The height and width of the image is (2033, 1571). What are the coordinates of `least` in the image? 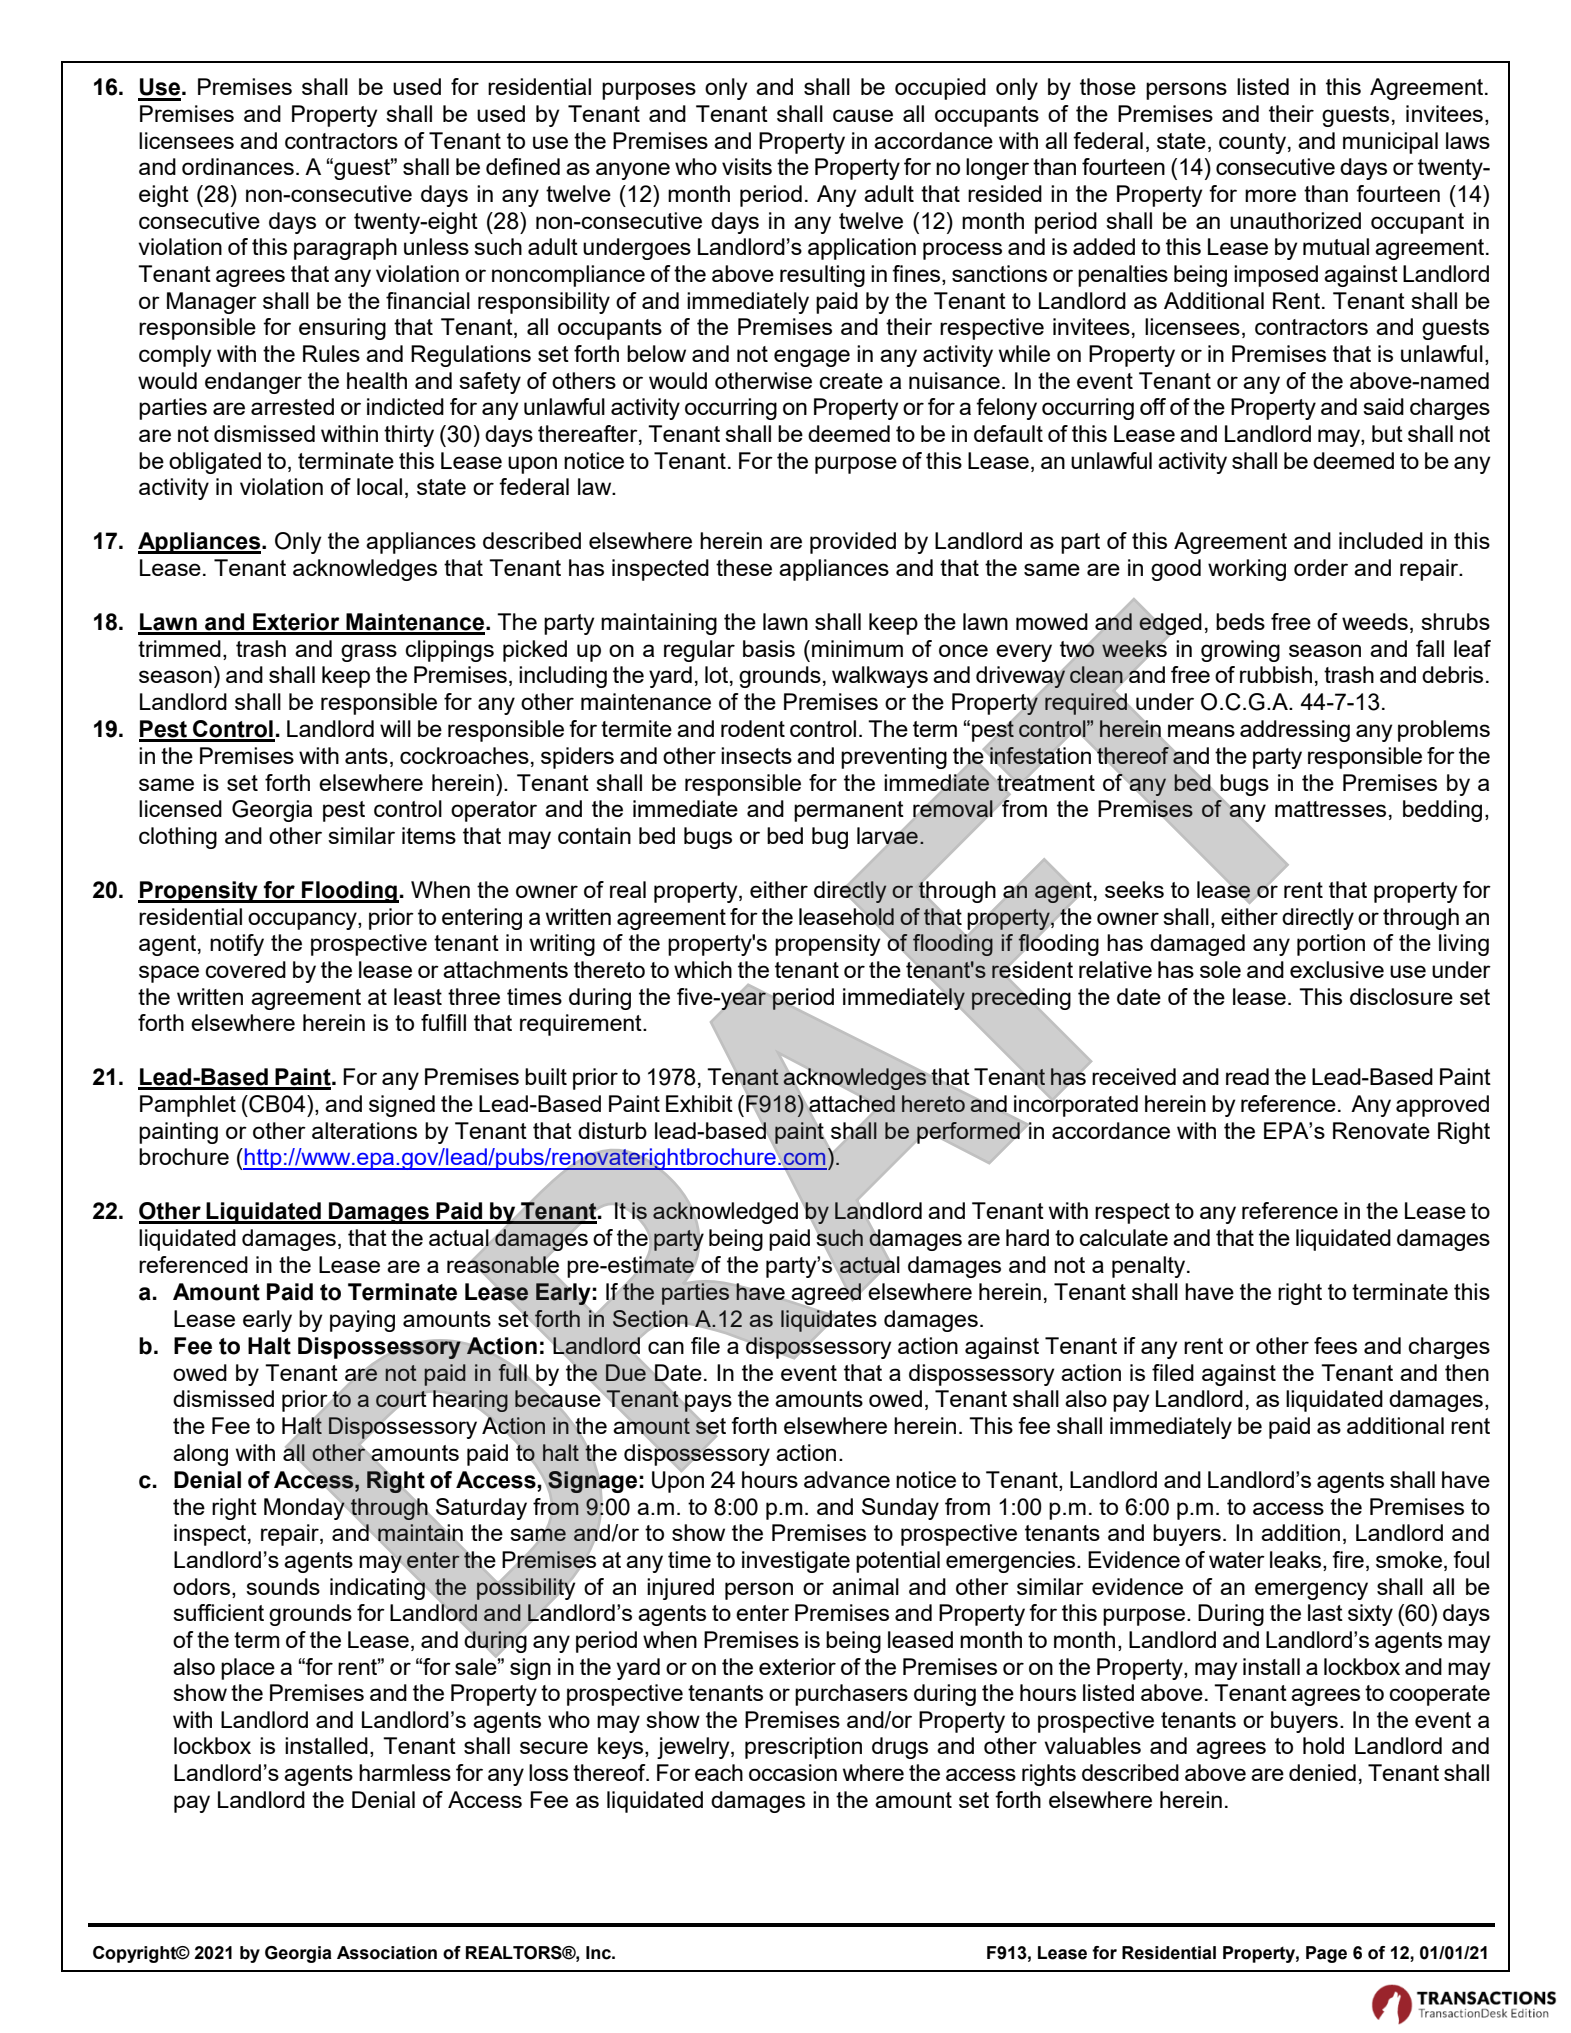 It's located at (418, 996).
